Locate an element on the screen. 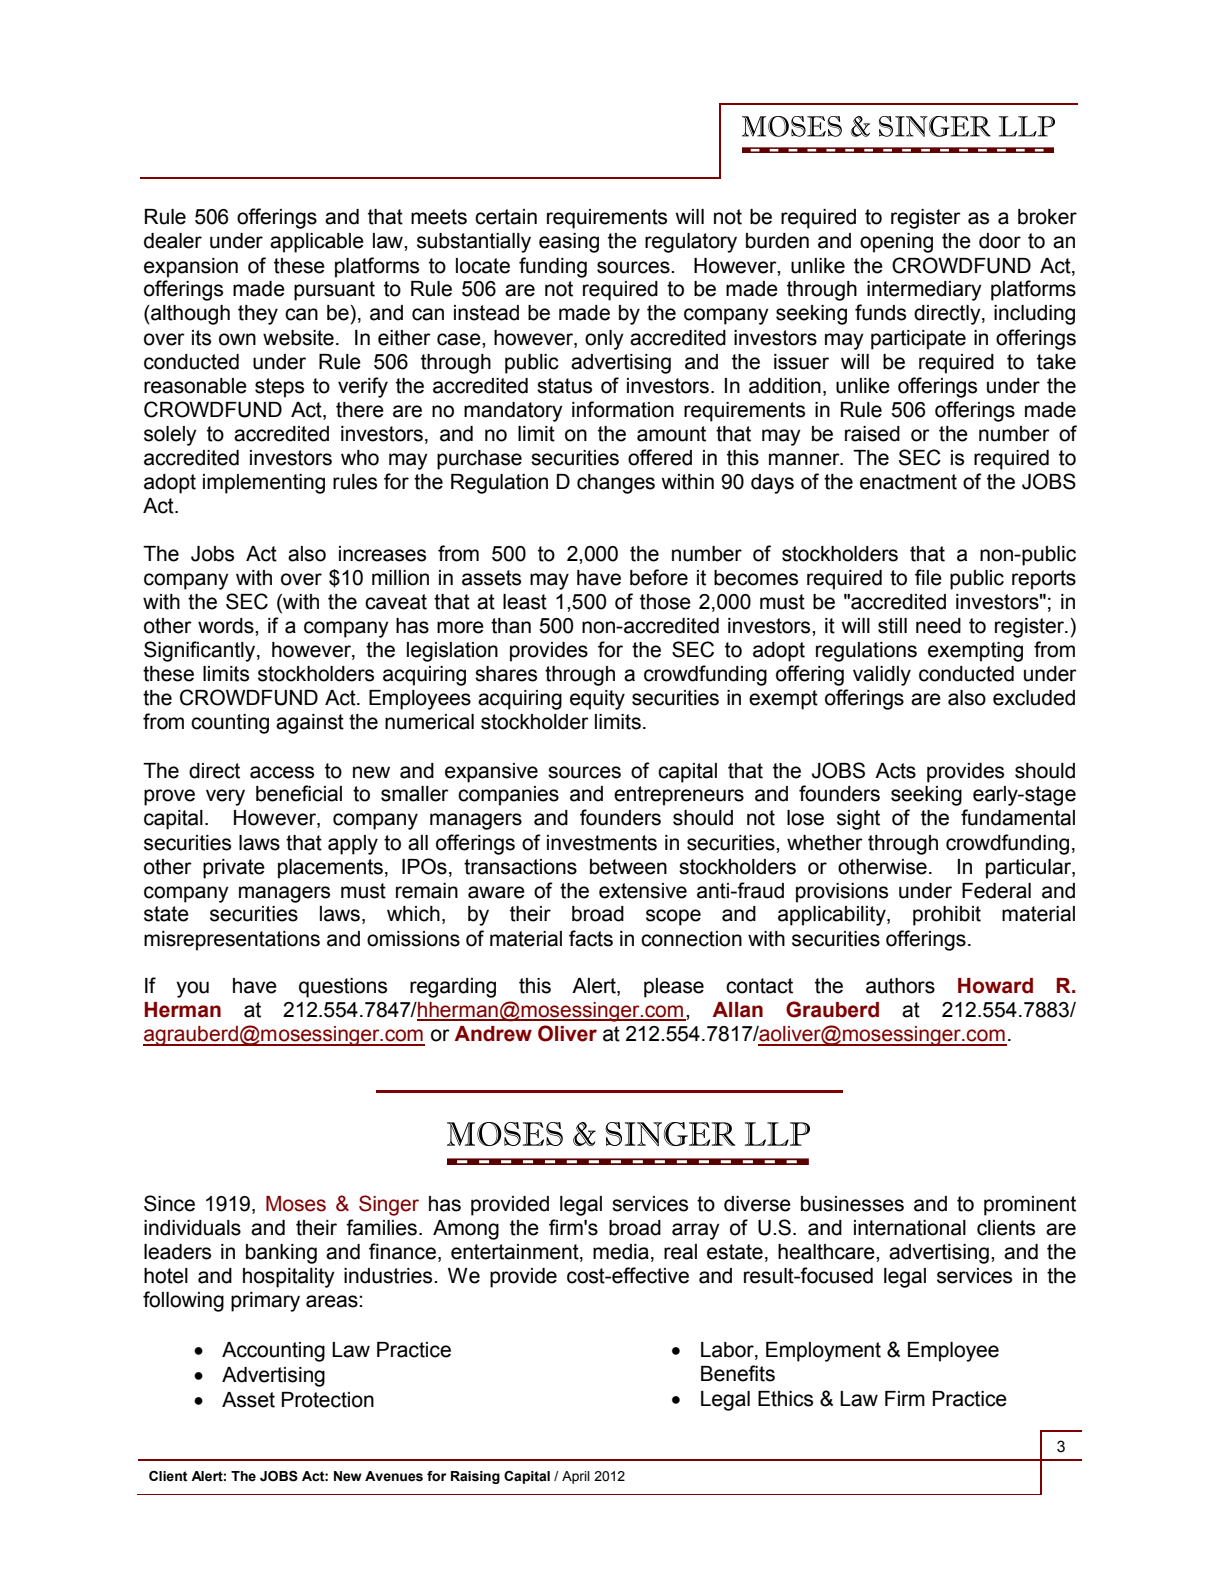  easing is located at coordinates (569, 243).
